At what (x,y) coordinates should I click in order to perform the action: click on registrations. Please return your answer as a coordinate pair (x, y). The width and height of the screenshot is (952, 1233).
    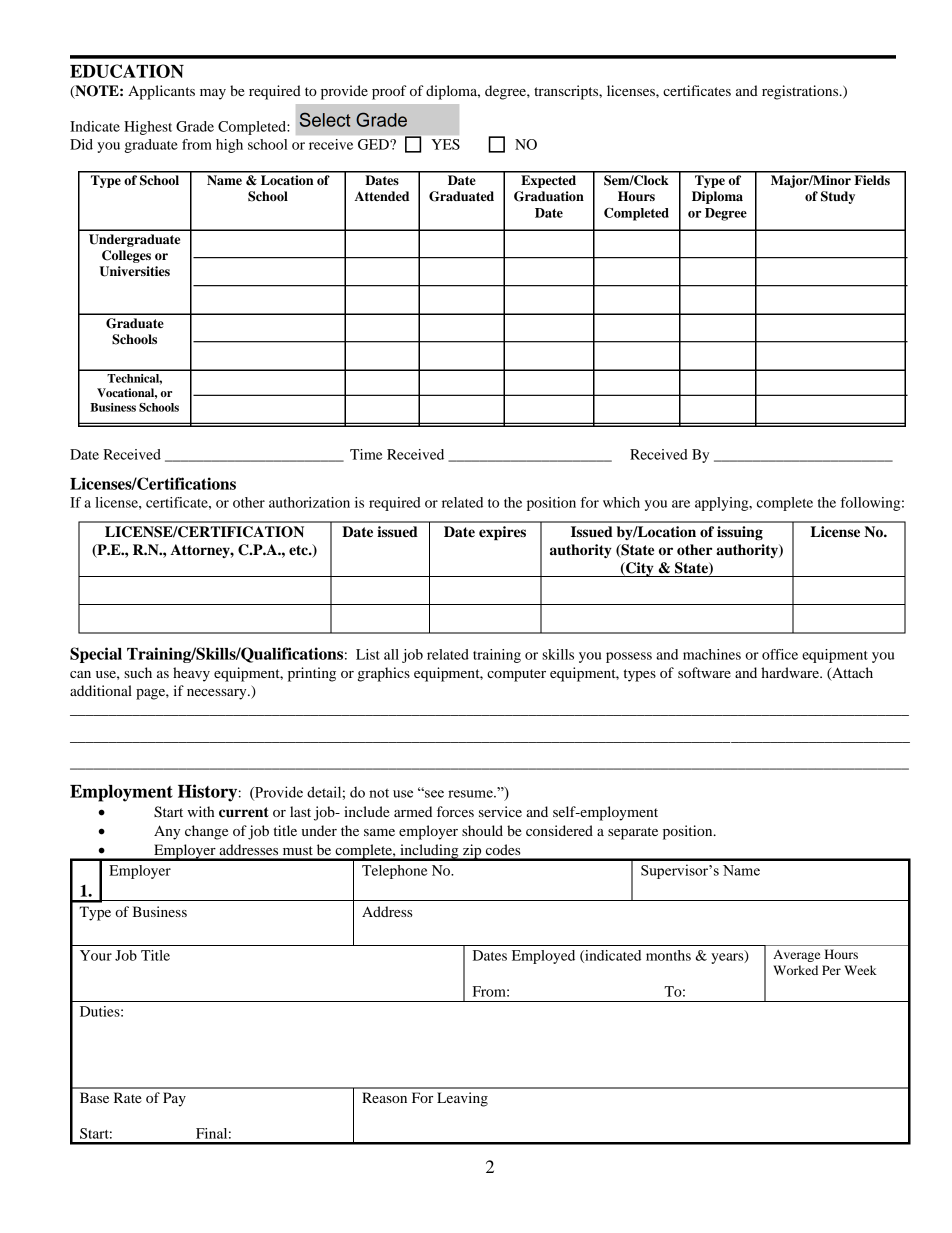
    Looking at the image, I should click on (801, 92).
